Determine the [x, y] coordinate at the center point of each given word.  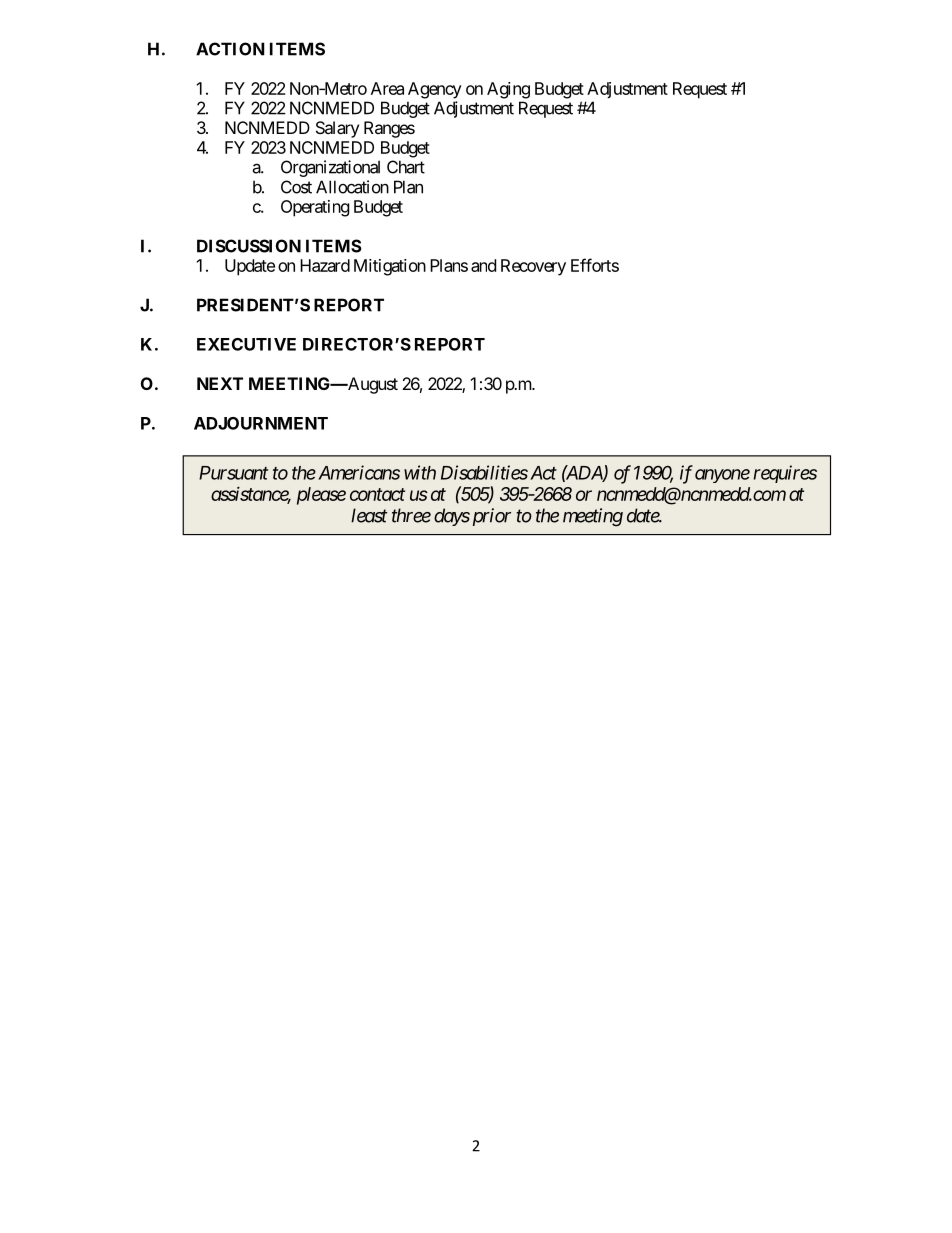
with [420, 472]
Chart [406, 167]
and [483, 265]
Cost [296, 187]
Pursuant [233, 473]
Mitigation [390, 267]
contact [377, 494]
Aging [508, 90]
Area [387, 88]
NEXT [220, 383]
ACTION [230, 49]
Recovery [533, 267]
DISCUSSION [249, 246]
